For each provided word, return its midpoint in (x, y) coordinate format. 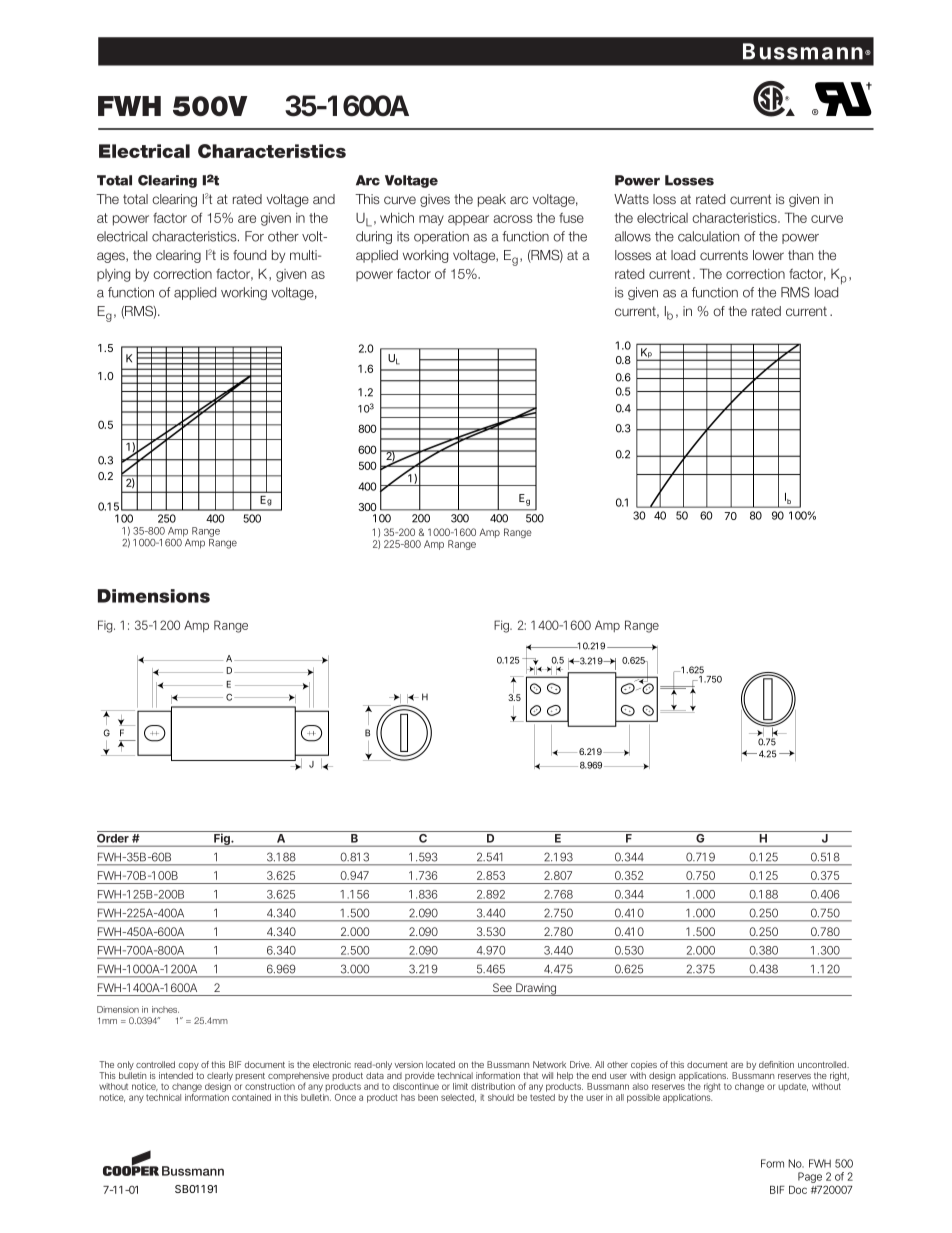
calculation (708, 236)
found (249, 255)
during (374, 237)
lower (768, 255)
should (501, 1097)
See (502, 987)
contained (251, 1097)
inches (165, 1009)
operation (441, 237)
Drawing (536, 989)
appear (468, 220)
